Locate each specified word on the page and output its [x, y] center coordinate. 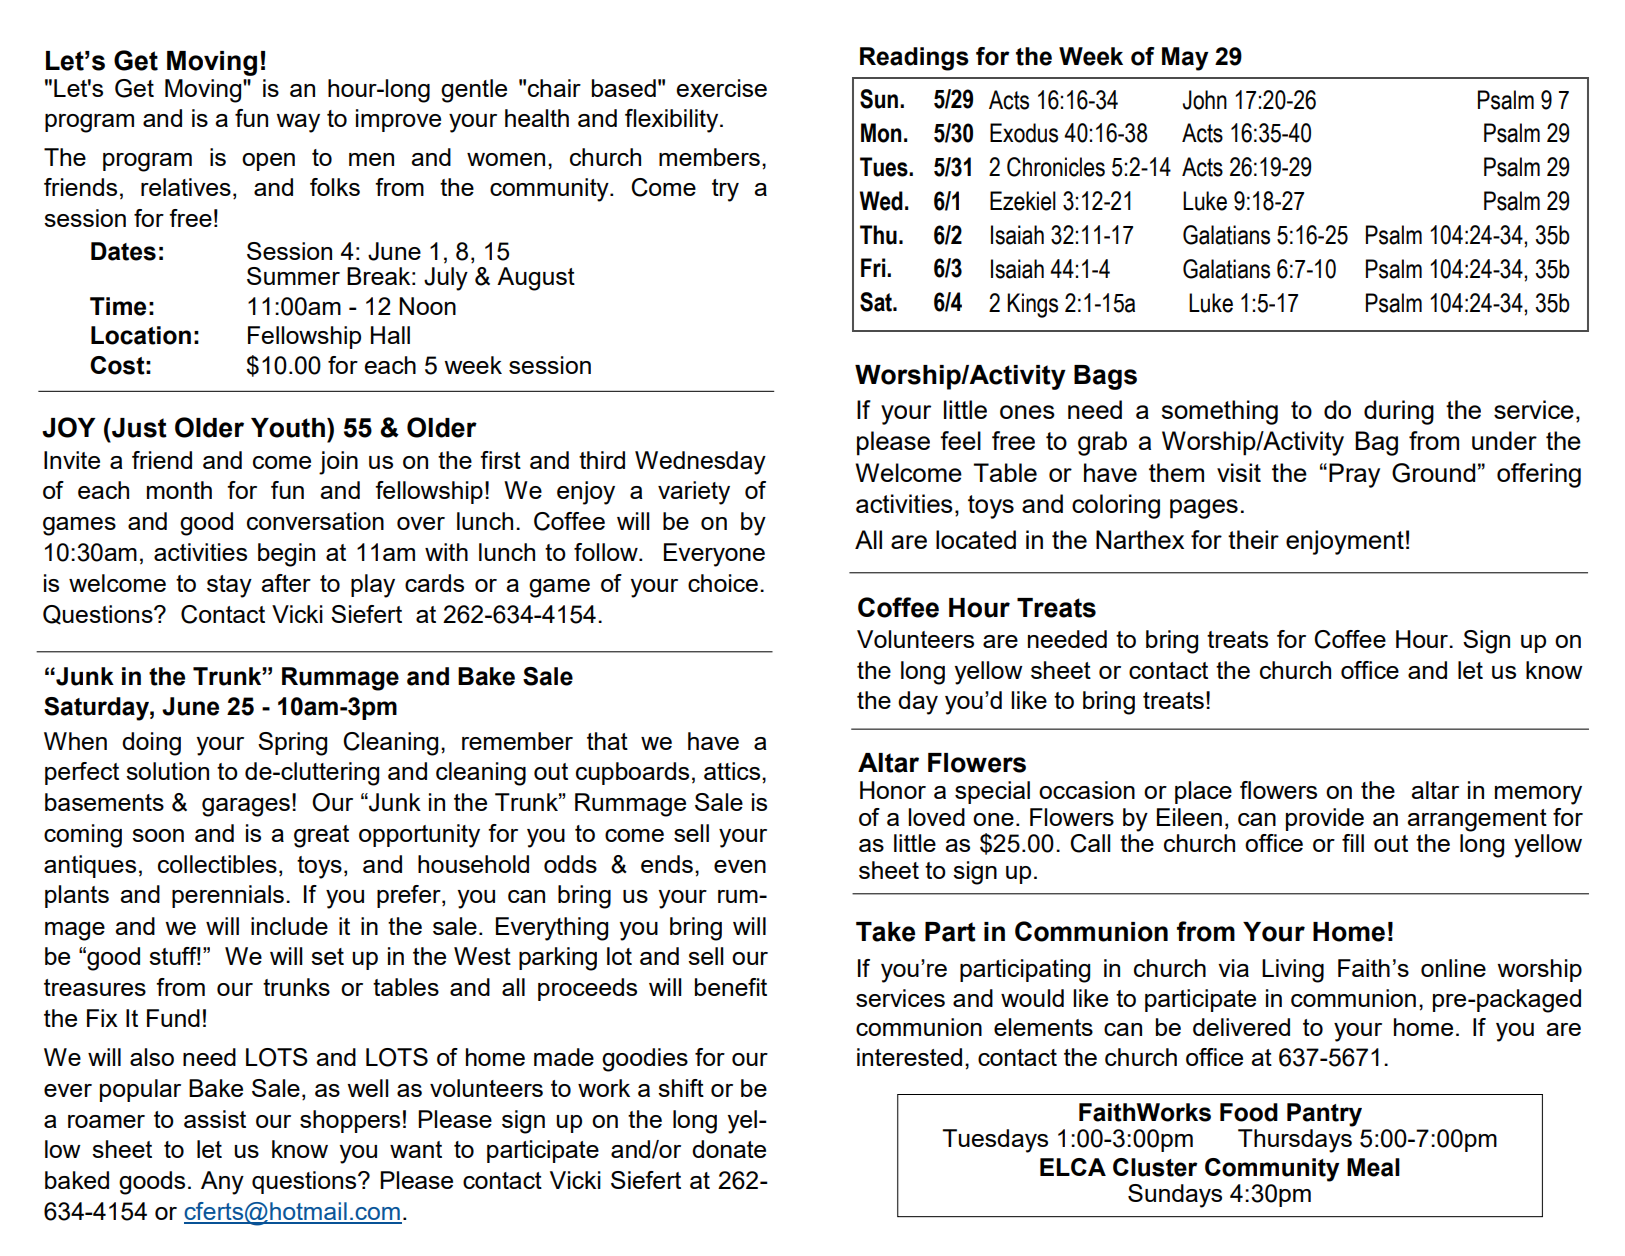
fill [1353, 843]
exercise [721, 88]
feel [960, 440]
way [298, 123]
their [1253, 539]
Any [222, 1183]
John [1205, 100]
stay [229, 586]
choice [723, 583]
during [1399, 412]
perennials [228, 896]
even [740, 866]
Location [141, 335]
